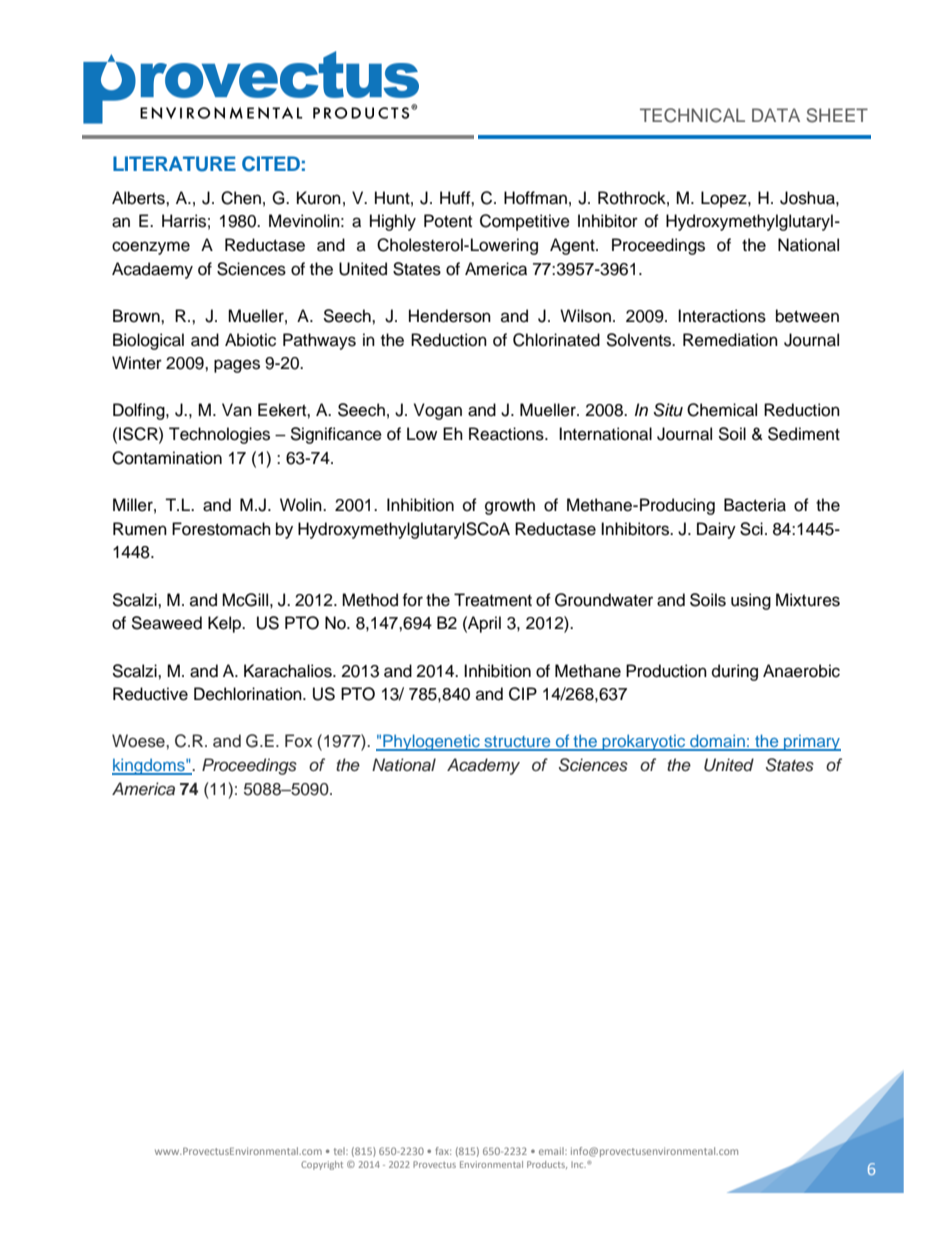 This screenshot has width=952, height=1233. What do you see at coordinates (717, 742) in the screenshot?
I see `domain` at bounding box center [717, 742].
